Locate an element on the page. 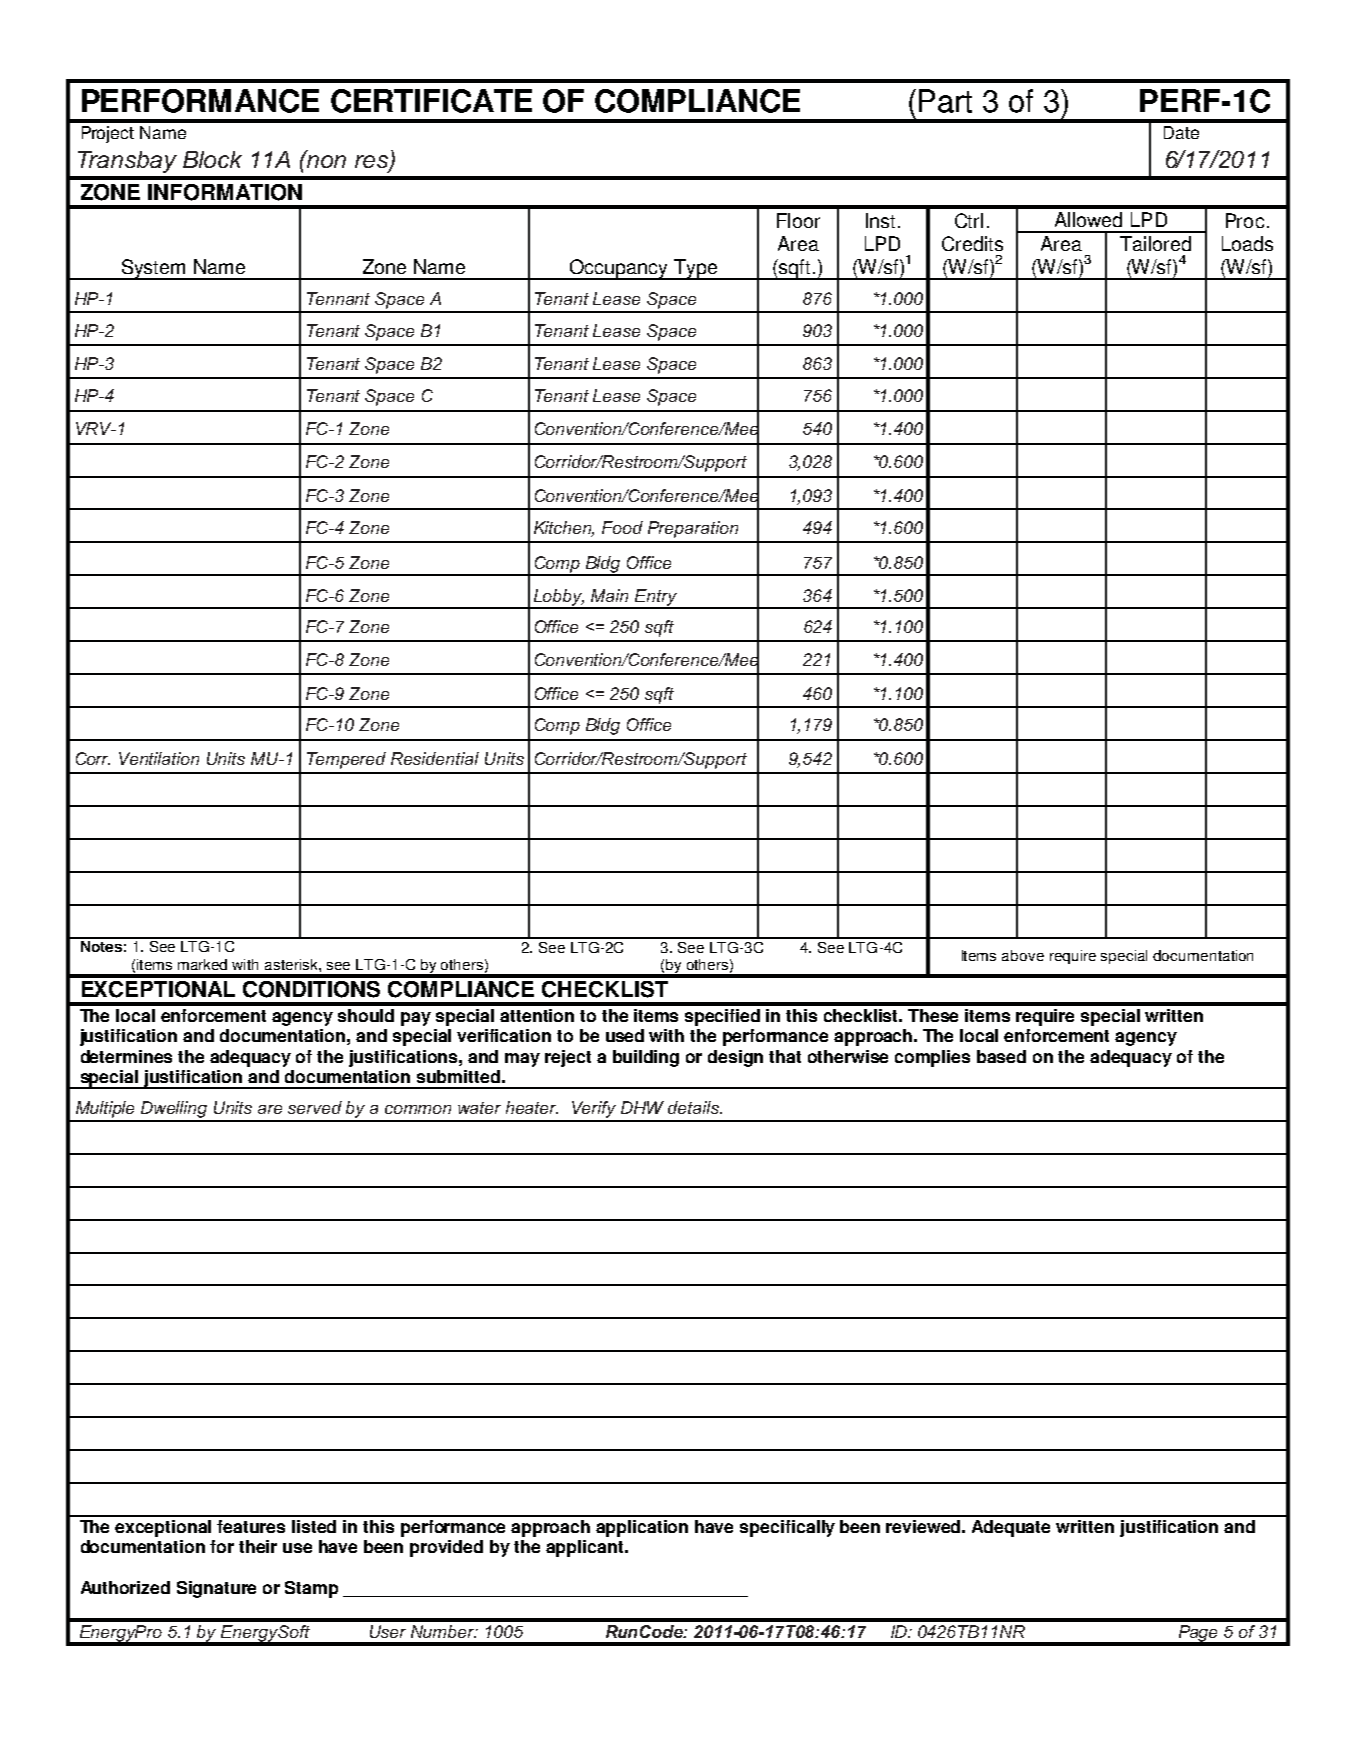  their is located at coordinates (258, 1546).
